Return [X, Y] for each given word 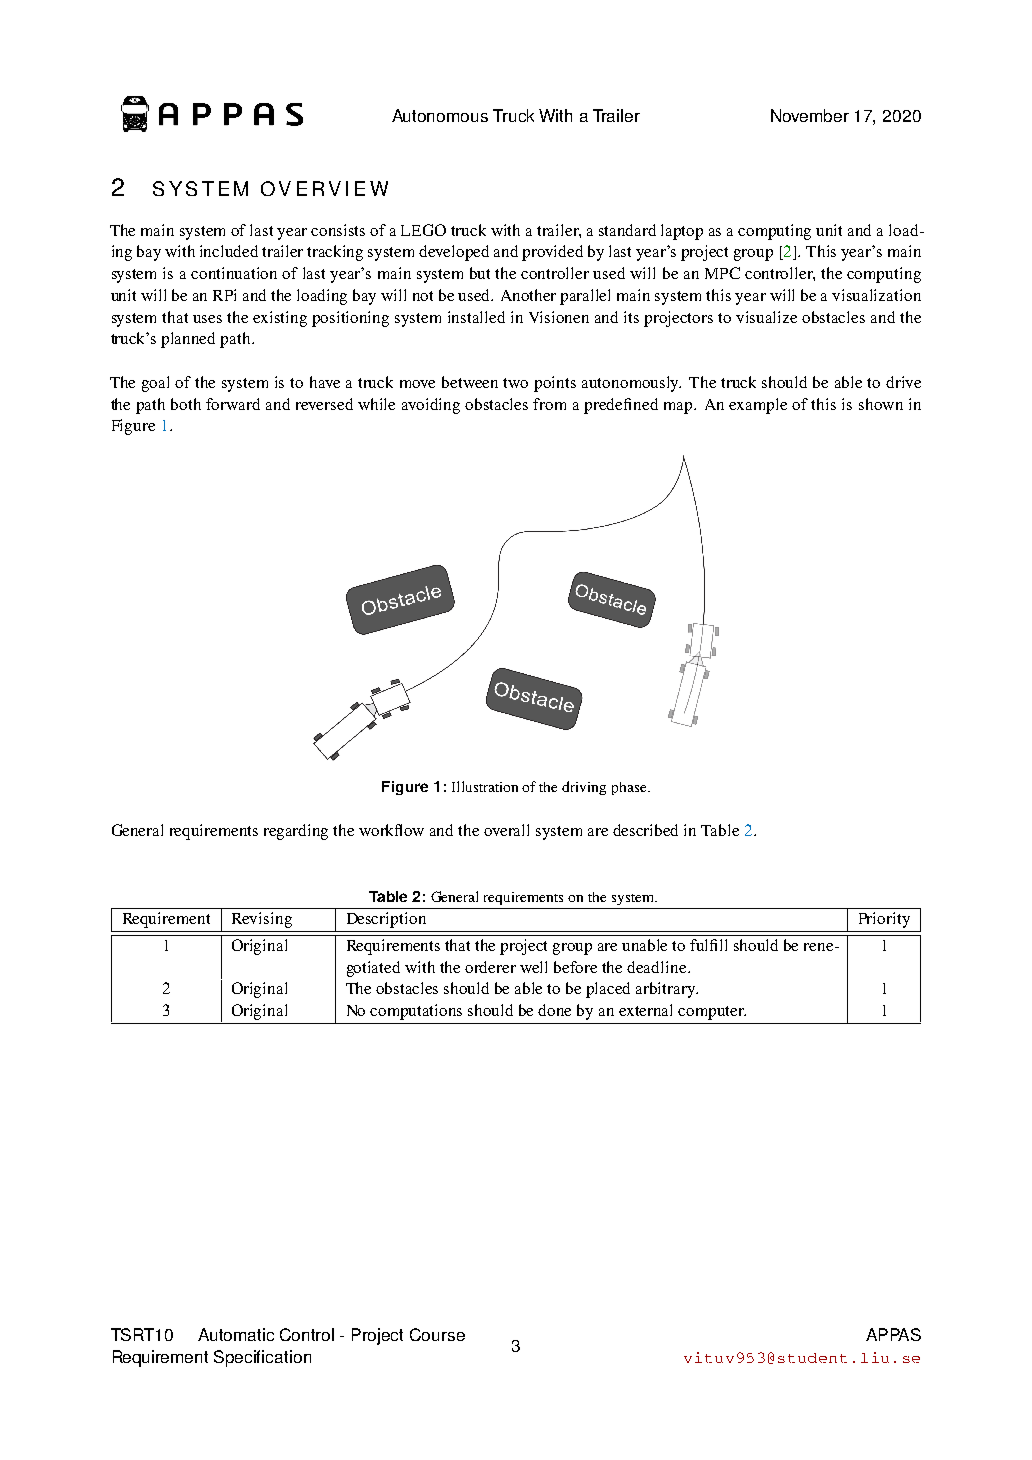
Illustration [485, 786]
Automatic [236, 1334]
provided [552, 253]
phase [630, 788]
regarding [296, 832]
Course [437, 1334]
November [810, 115]
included [229, 251]
